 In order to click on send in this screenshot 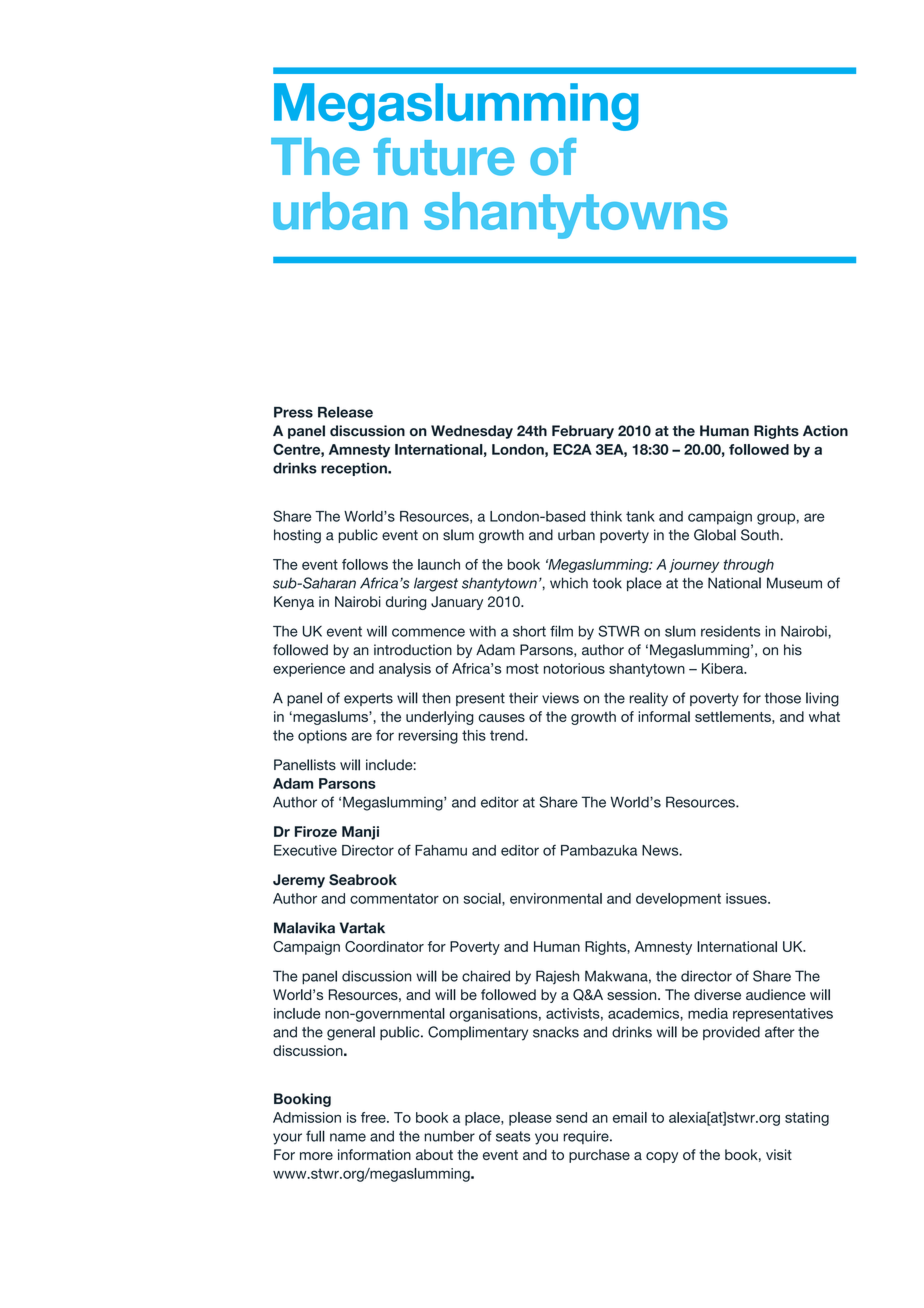, I will do `click(571, 1117)`.
